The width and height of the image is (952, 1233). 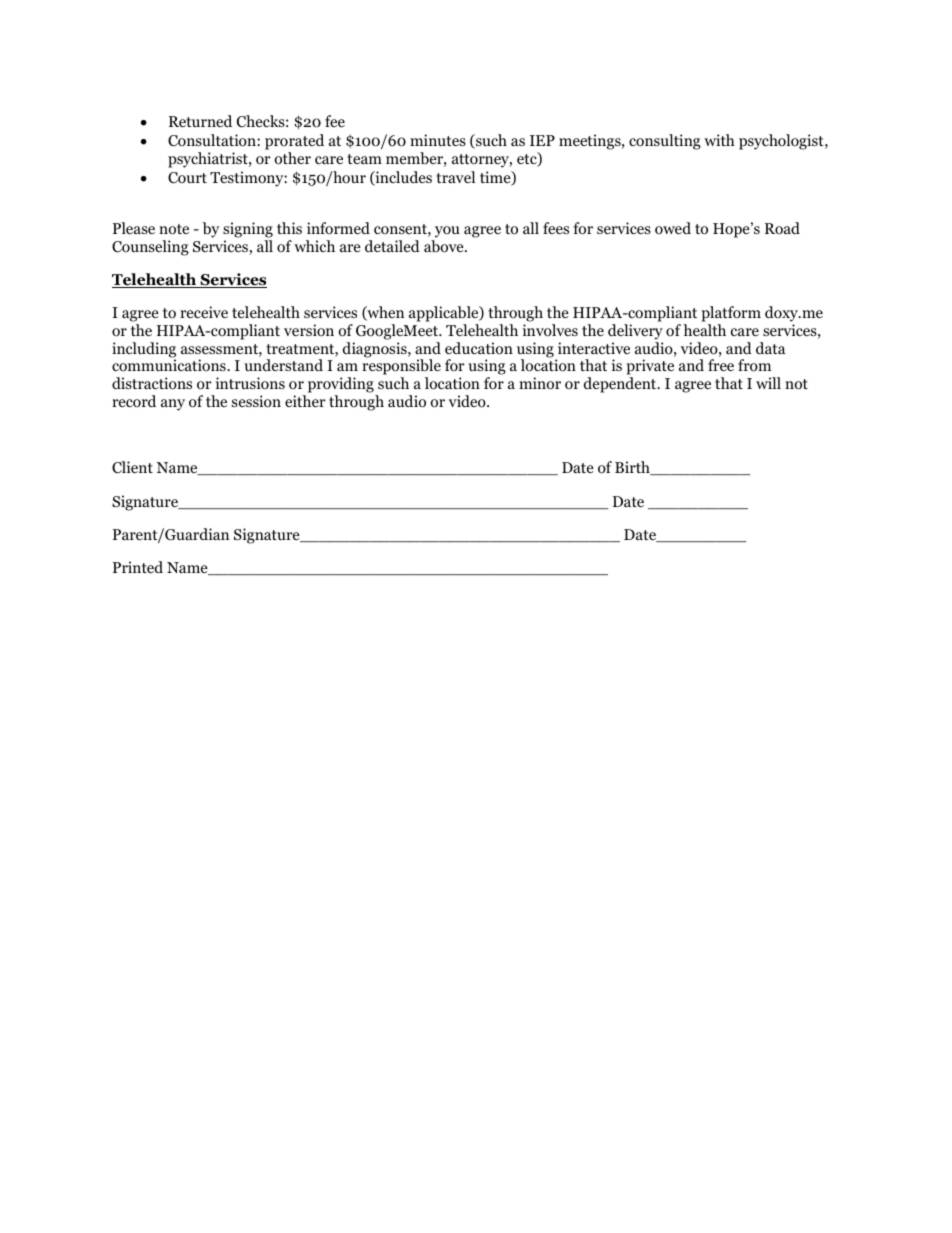 I want to click on minutes, so click(x=438, y=140).
